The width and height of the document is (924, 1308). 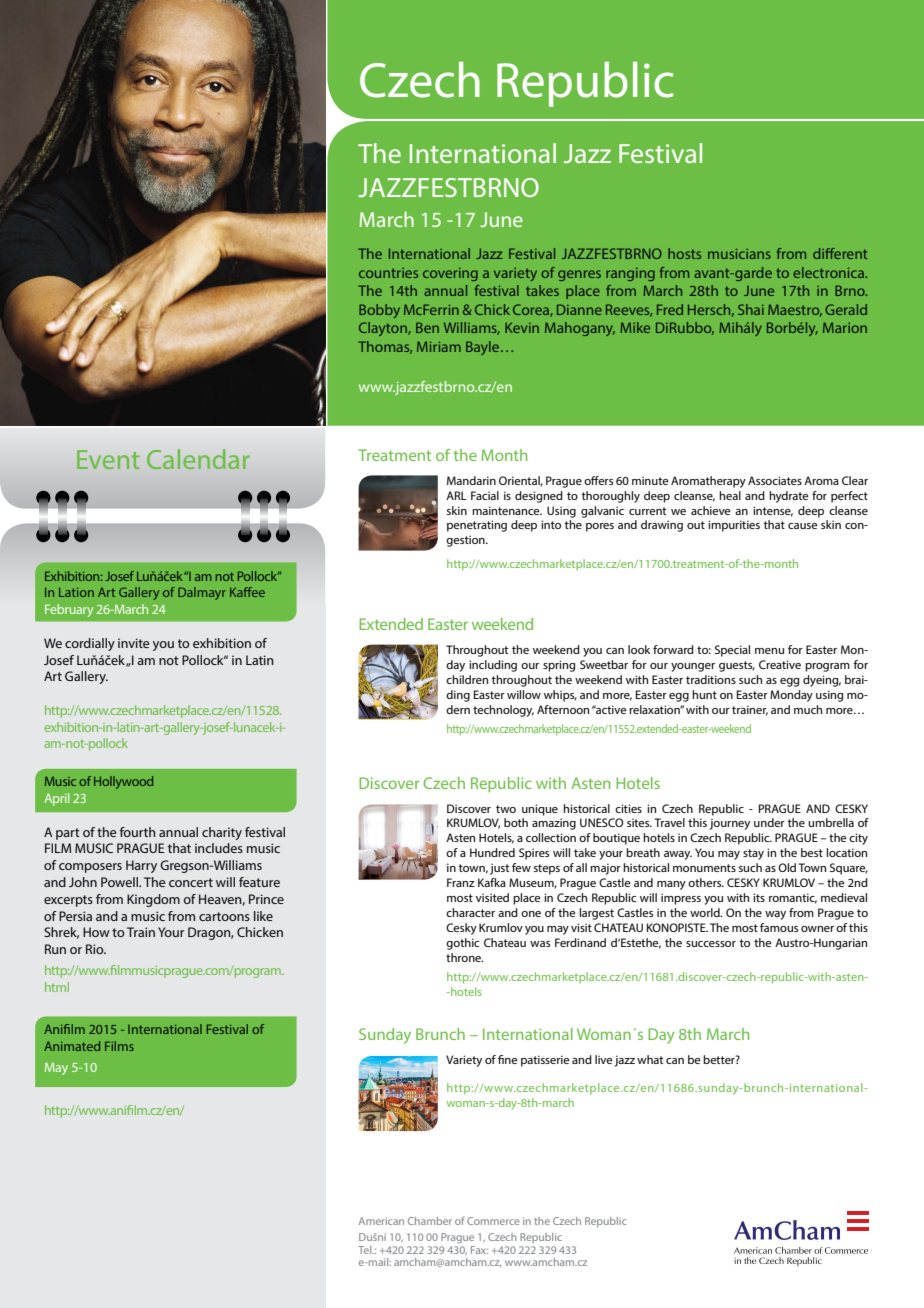 What do you see at coordinates (450, 274) in the document?
I see `covering` at bounding box center [450, 274].
